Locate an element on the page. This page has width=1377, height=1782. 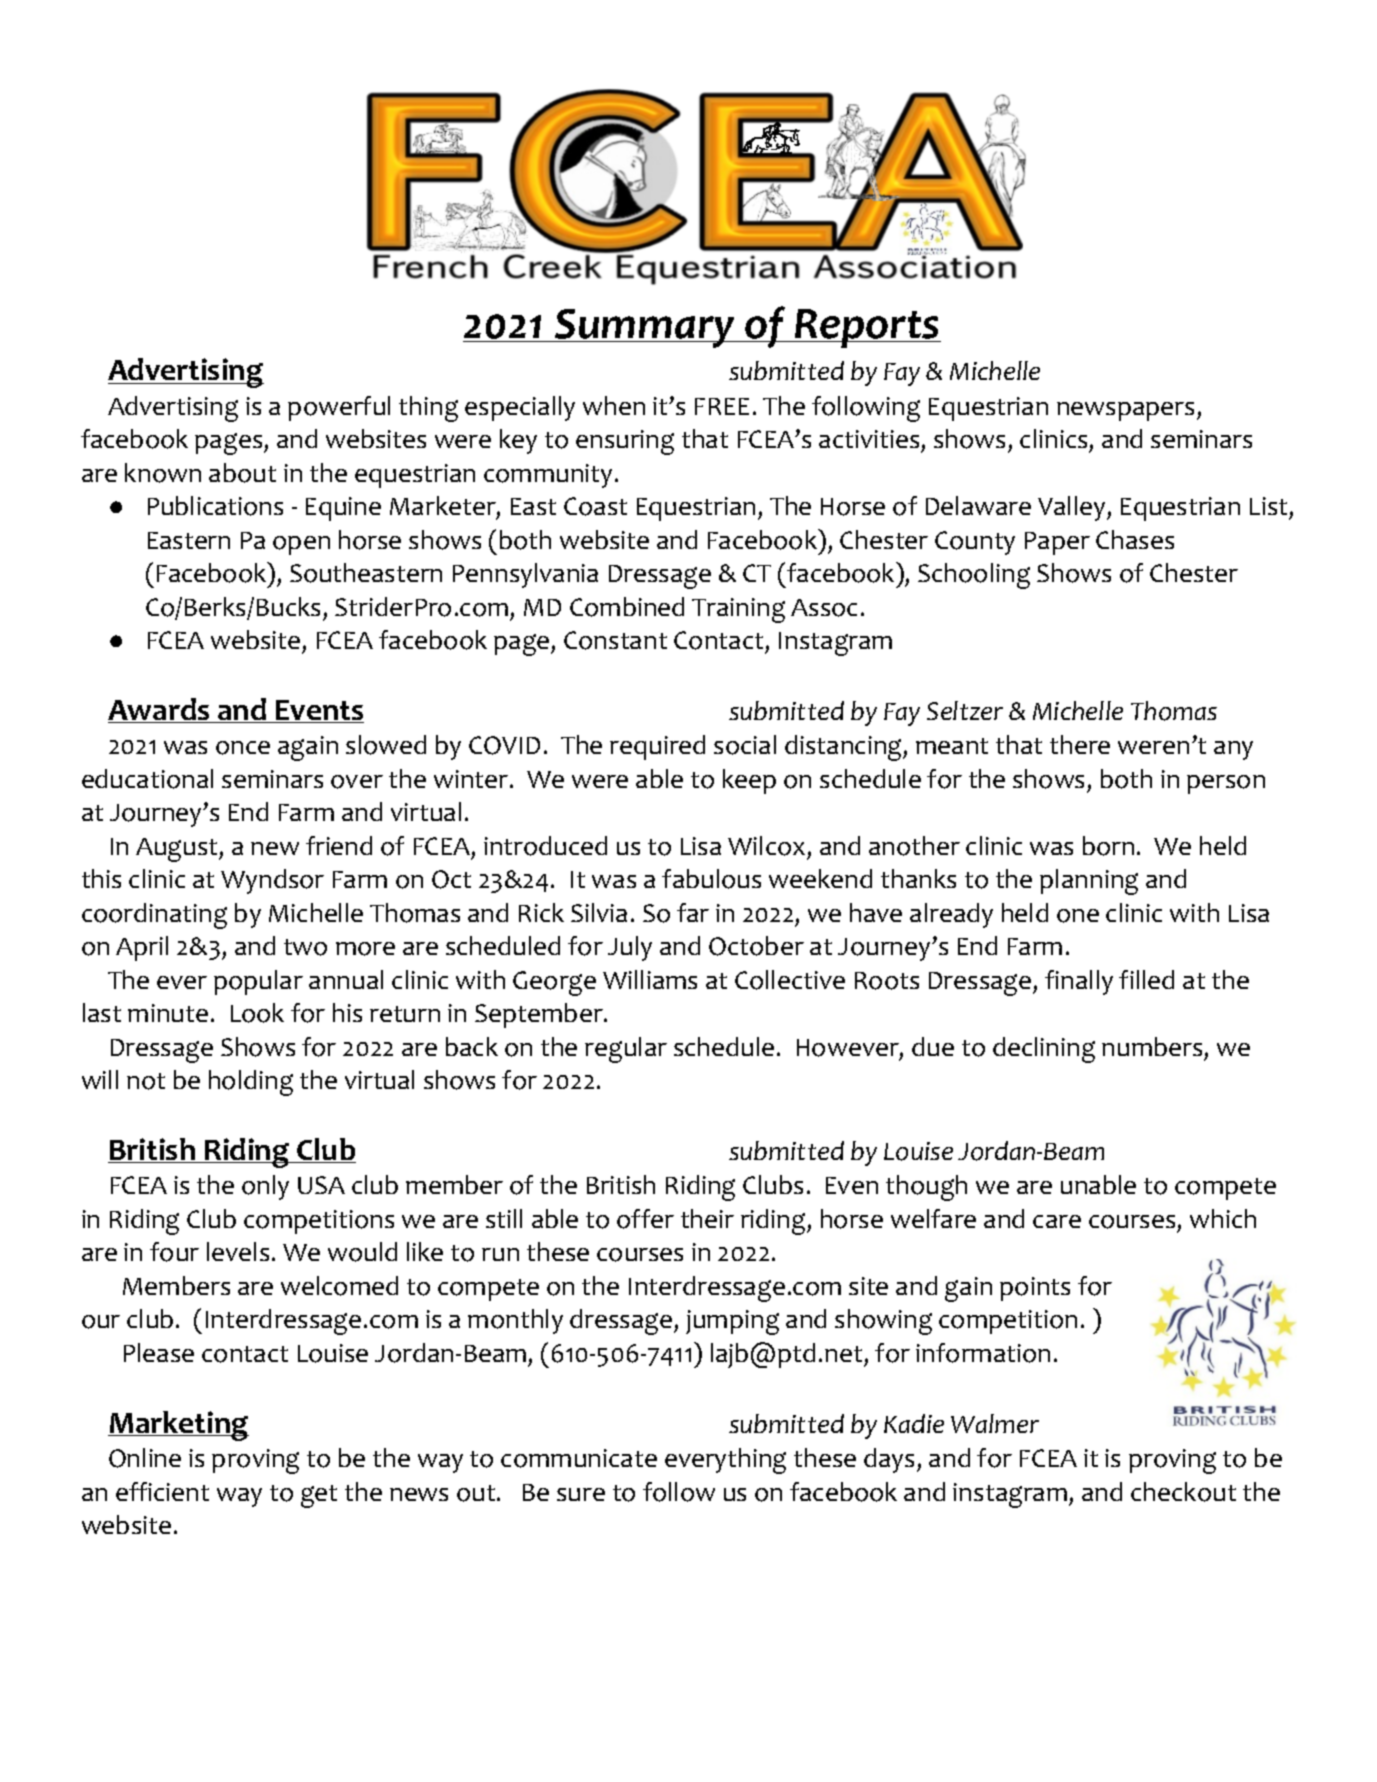
Summary is located at coordinates (644, 328).
